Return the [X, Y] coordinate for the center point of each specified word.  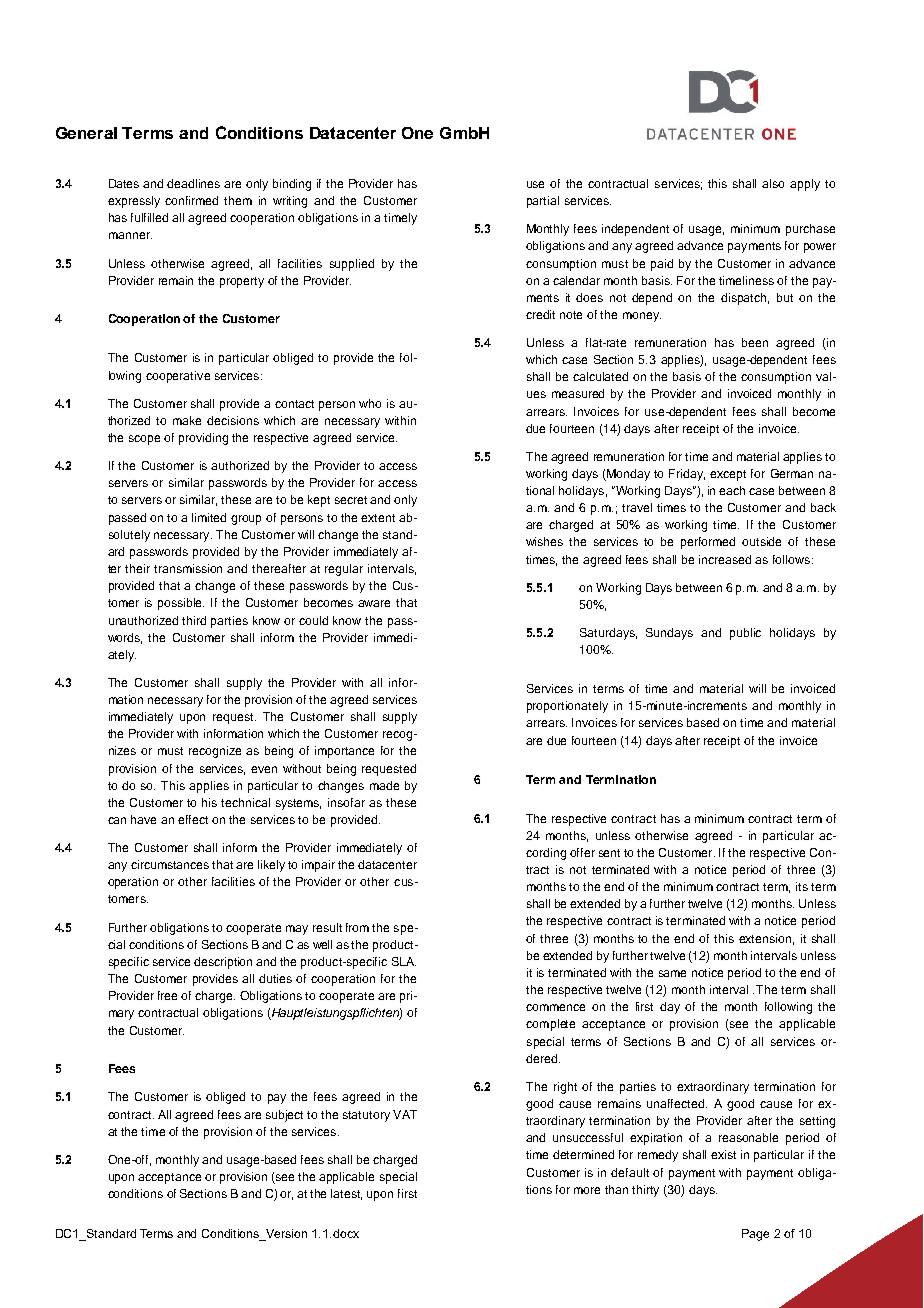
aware [374, 603]
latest [346, 1194]
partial [543, 202]
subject [284, 1116]
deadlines [193, 183]
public [745, 634]
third [194, 620]
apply [805, 185]
